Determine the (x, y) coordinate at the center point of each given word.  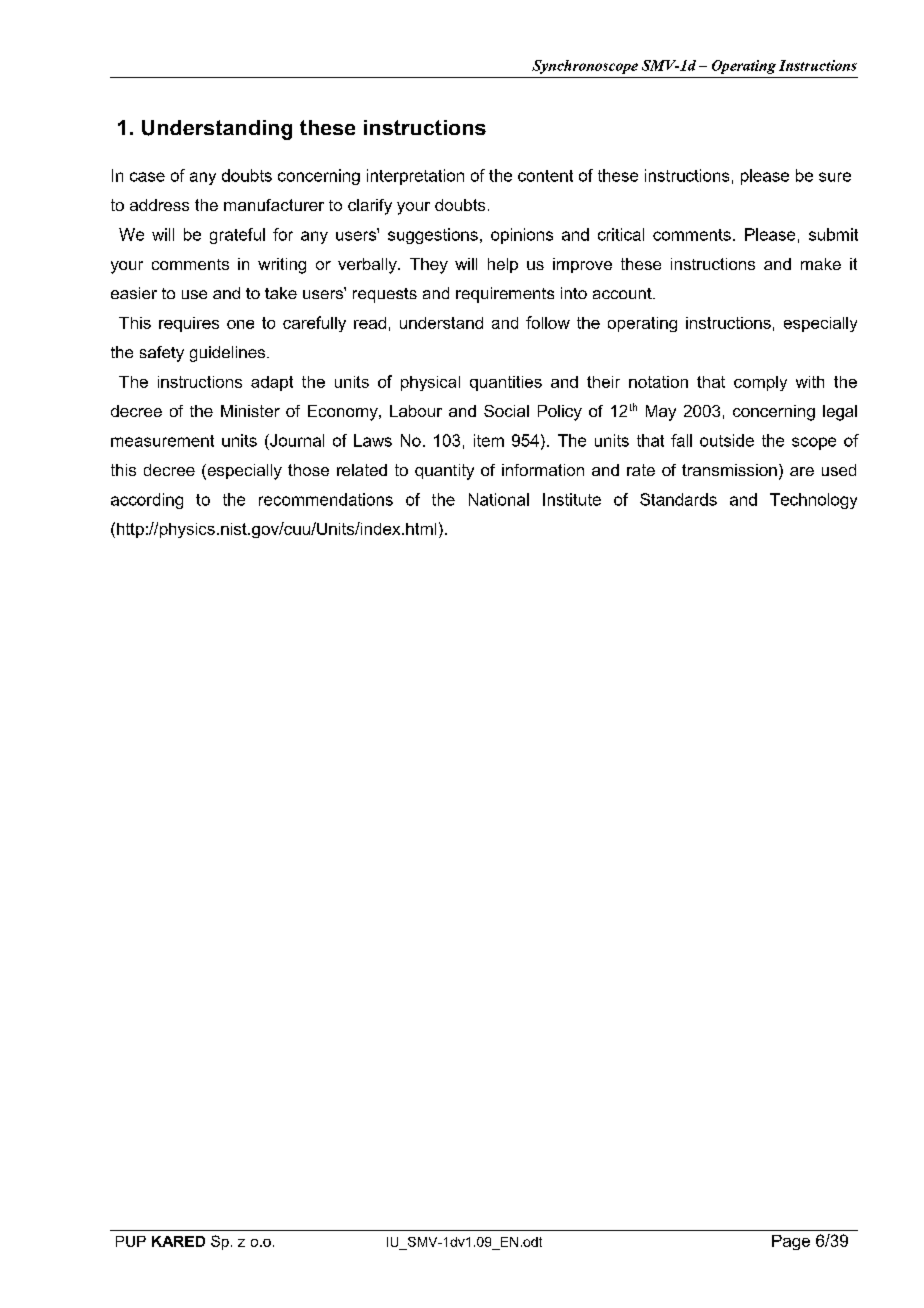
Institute (572, 499)
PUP (131, 1241)
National (499, 499)
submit (833, 234)
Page (791, 1242)
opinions (522, 236)
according (147, 501)
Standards (678, 499)
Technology (813, 501)
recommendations (326, 499)
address (159, 205)
